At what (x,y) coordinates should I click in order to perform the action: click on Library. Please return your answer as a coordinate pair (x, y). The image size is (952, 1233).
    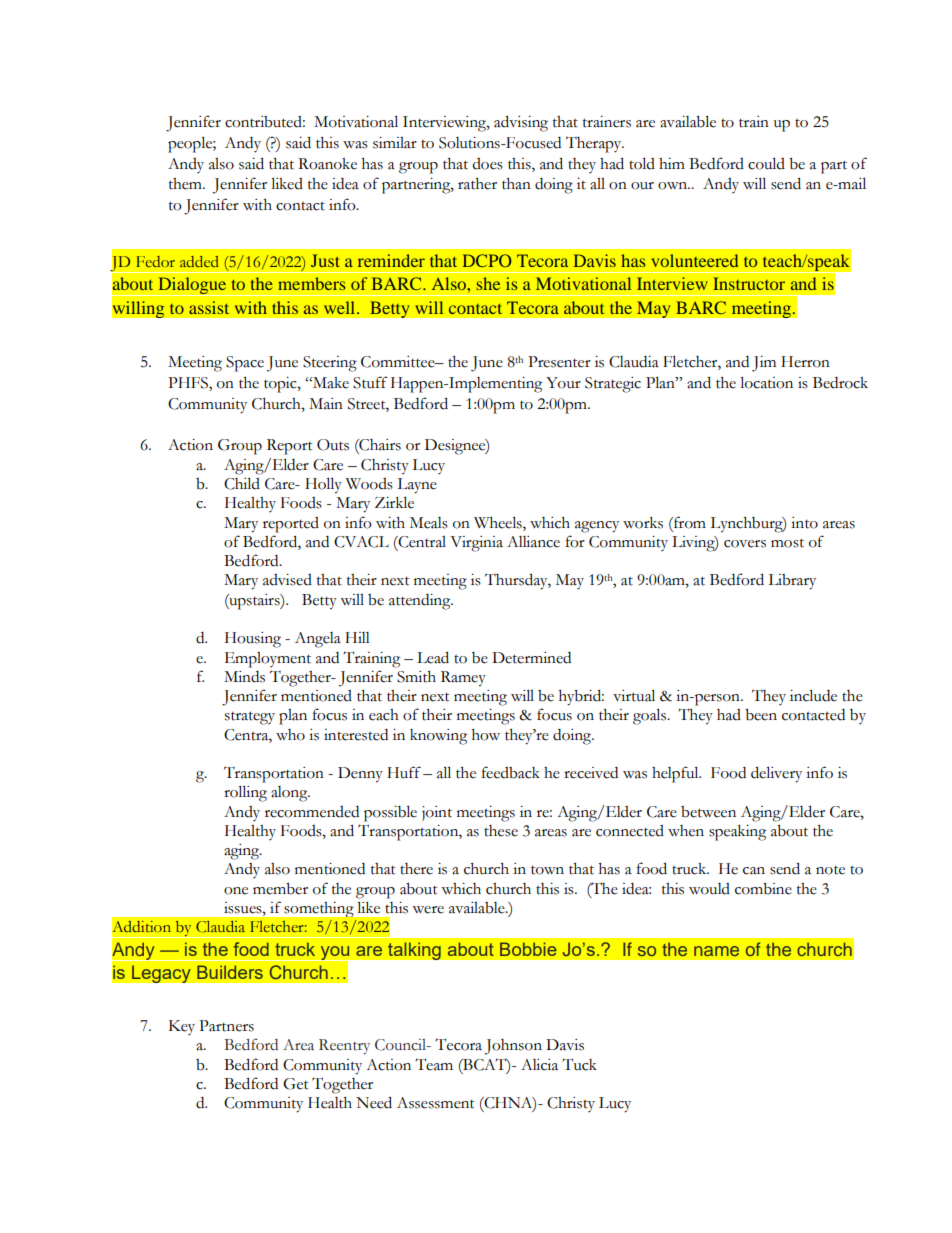
    Looking at the image, I should click on (792, 582).
